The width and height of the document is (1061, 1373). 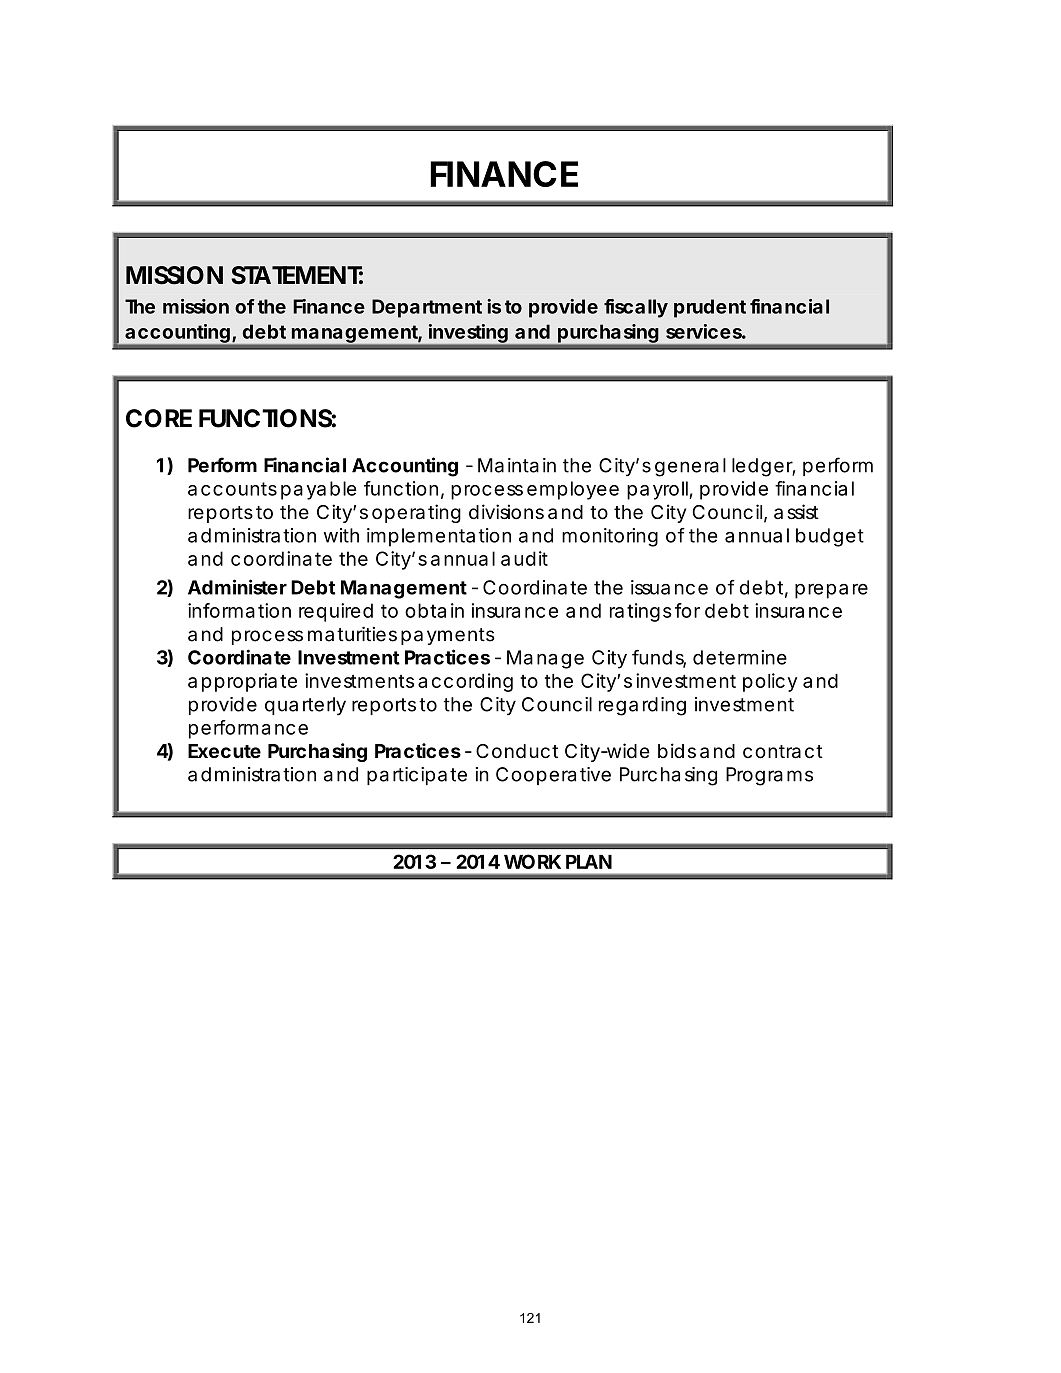 I want to click on Department, so click(x=427, y=308).
